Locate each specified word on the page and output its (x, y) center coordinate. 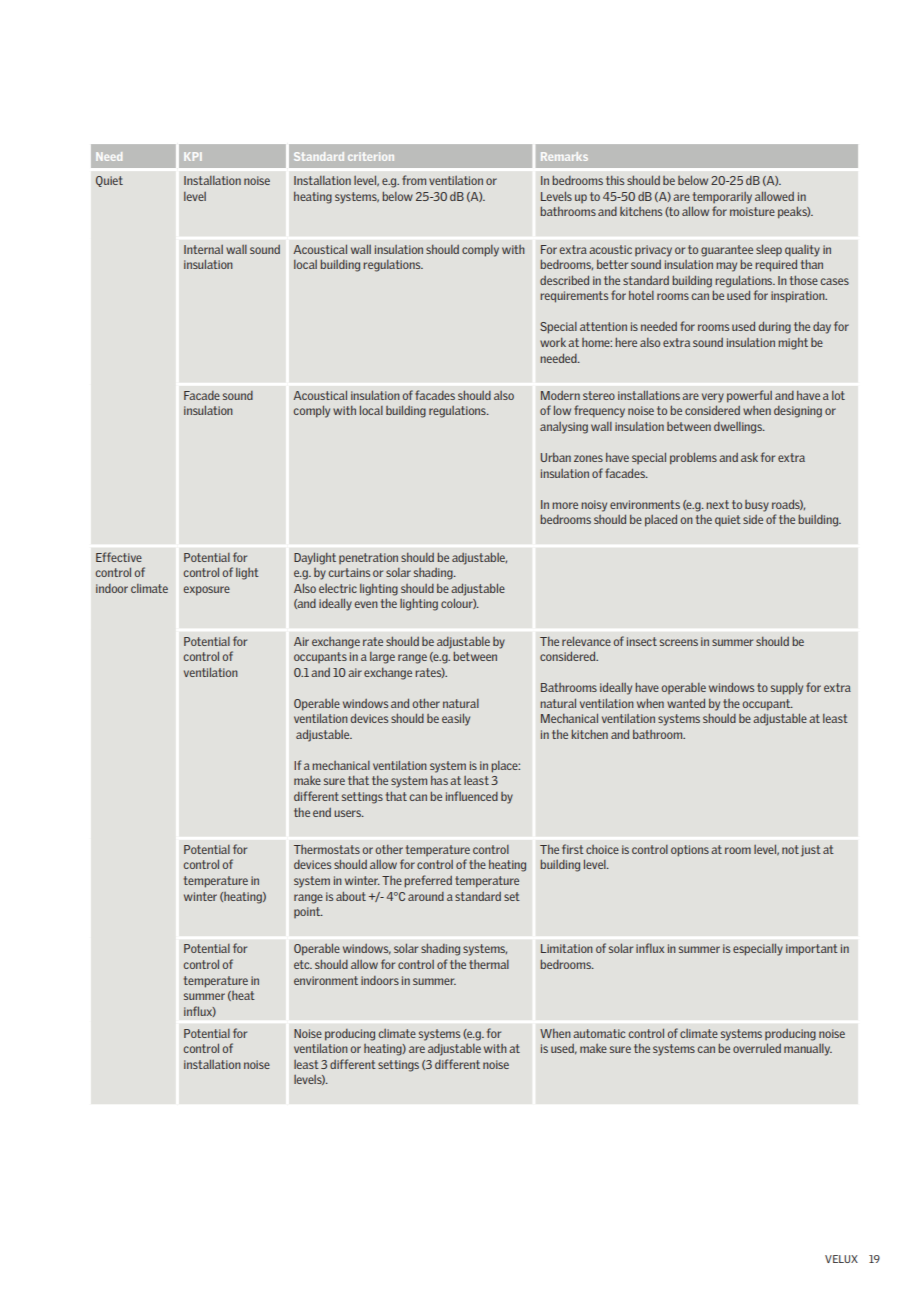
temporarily (722, 198)
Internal (203, 249)
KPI (193, 156)
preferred (428, 881)
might (793, 344)
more (565, 505)
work (553, 342)
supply (787, 688)
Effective (119, 557)
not (790, 849)
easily (456, 719)
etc (303, 964)
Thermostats (327, 849)
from (414, 180)
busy (757, 506)
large (382, 658)
